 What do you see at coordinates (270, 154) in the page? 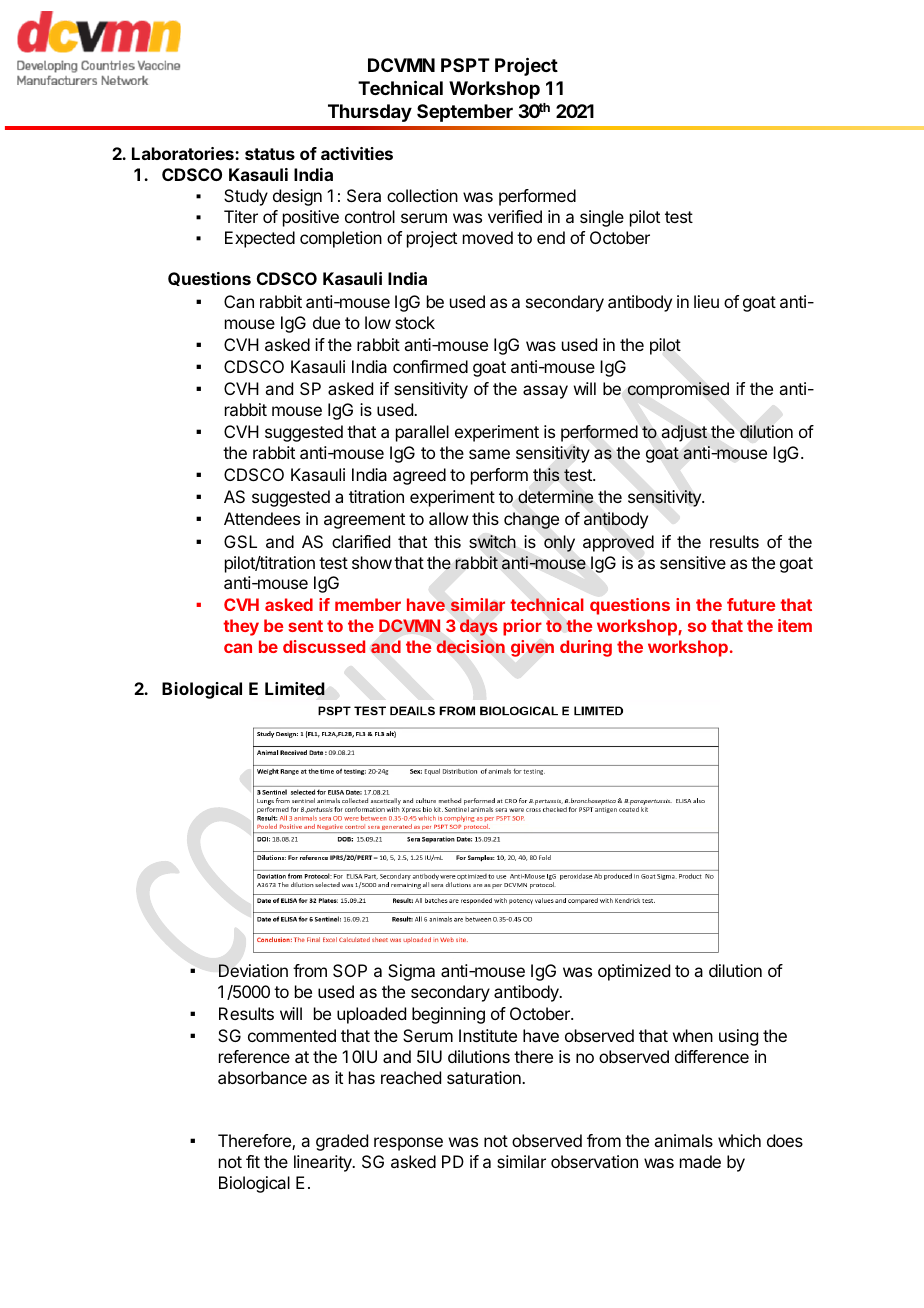
I see `status` at bounding box center [270, 154].
